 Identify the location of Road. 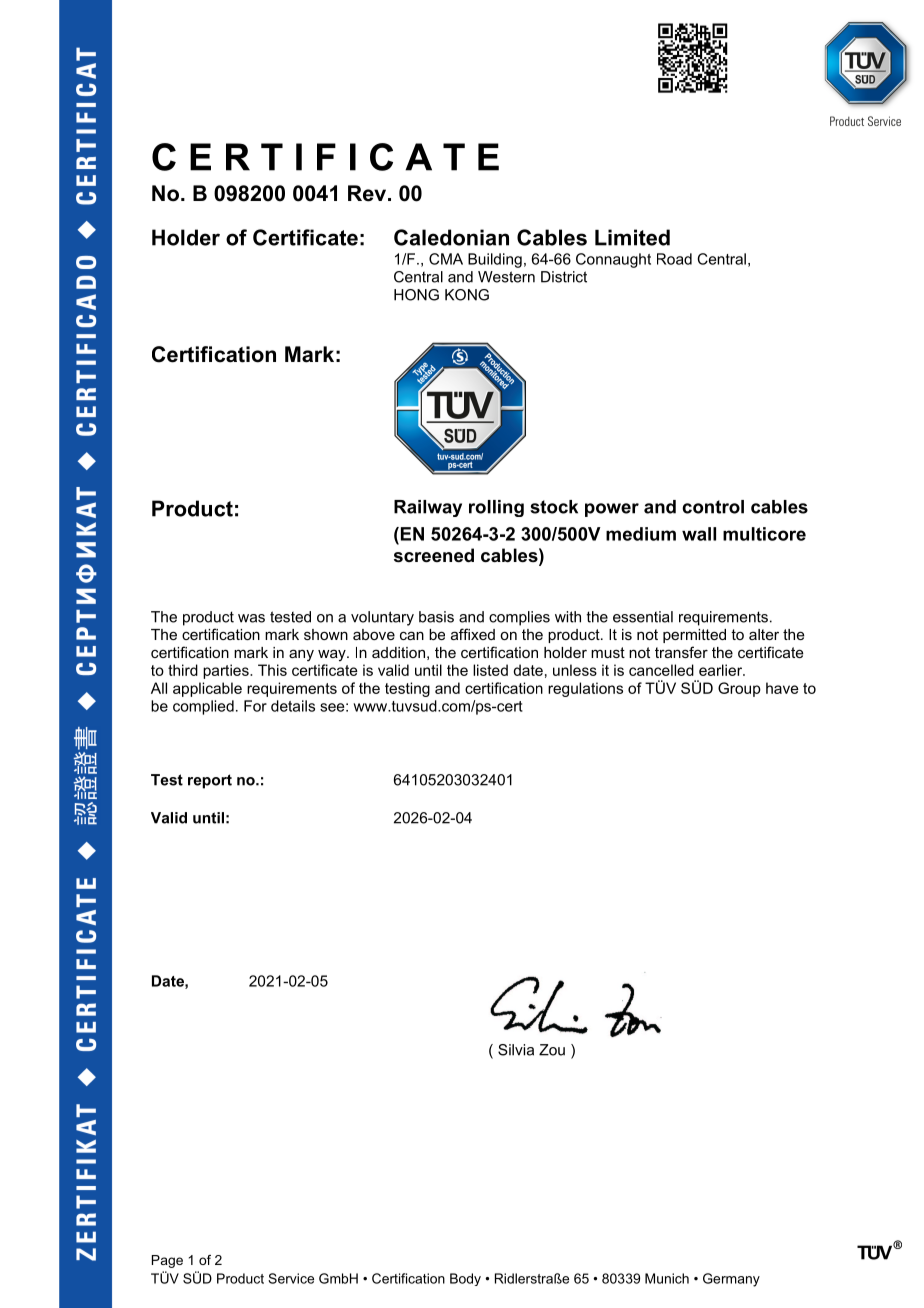
(674, 259).
